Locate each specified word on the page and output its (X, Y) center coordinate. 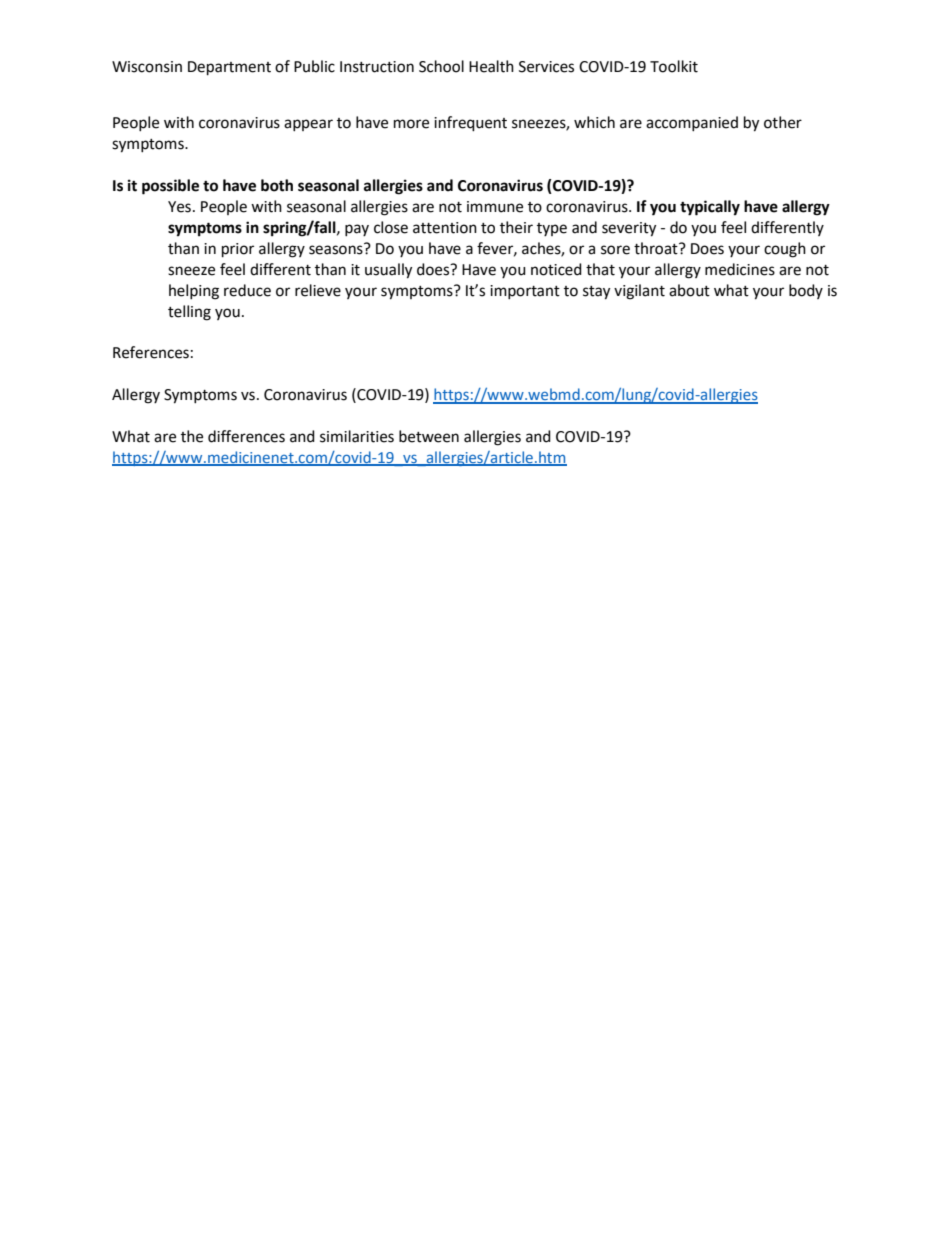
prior (238, 250)
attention (445, 228)
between (429, 436)
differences (246, 436)
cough (785, 250)
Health (491, 66)
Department (229, 68)
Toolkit (674, 66)
